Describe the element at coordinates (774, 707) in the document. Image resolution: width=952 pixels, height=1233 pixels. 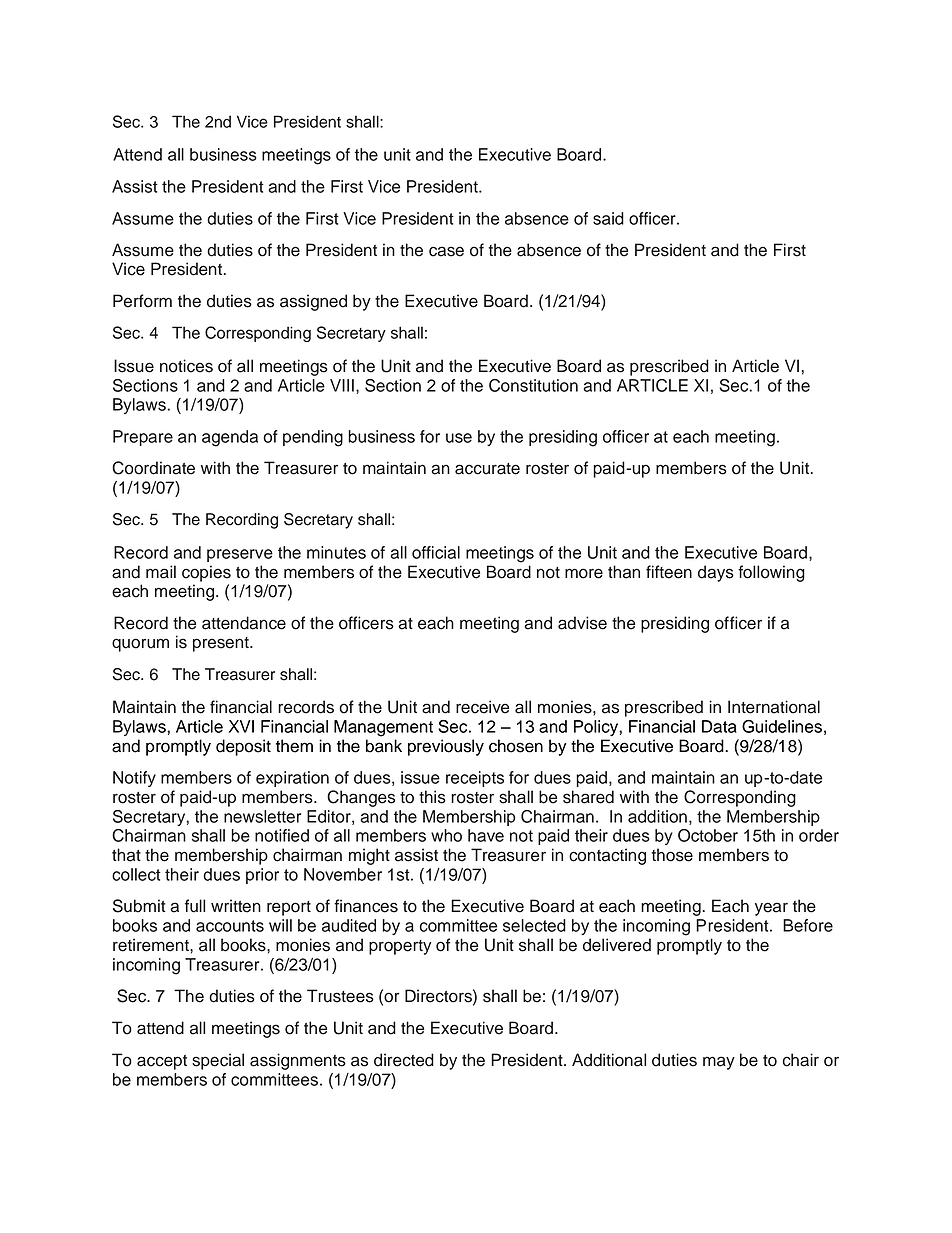
I see `International` at that location.
